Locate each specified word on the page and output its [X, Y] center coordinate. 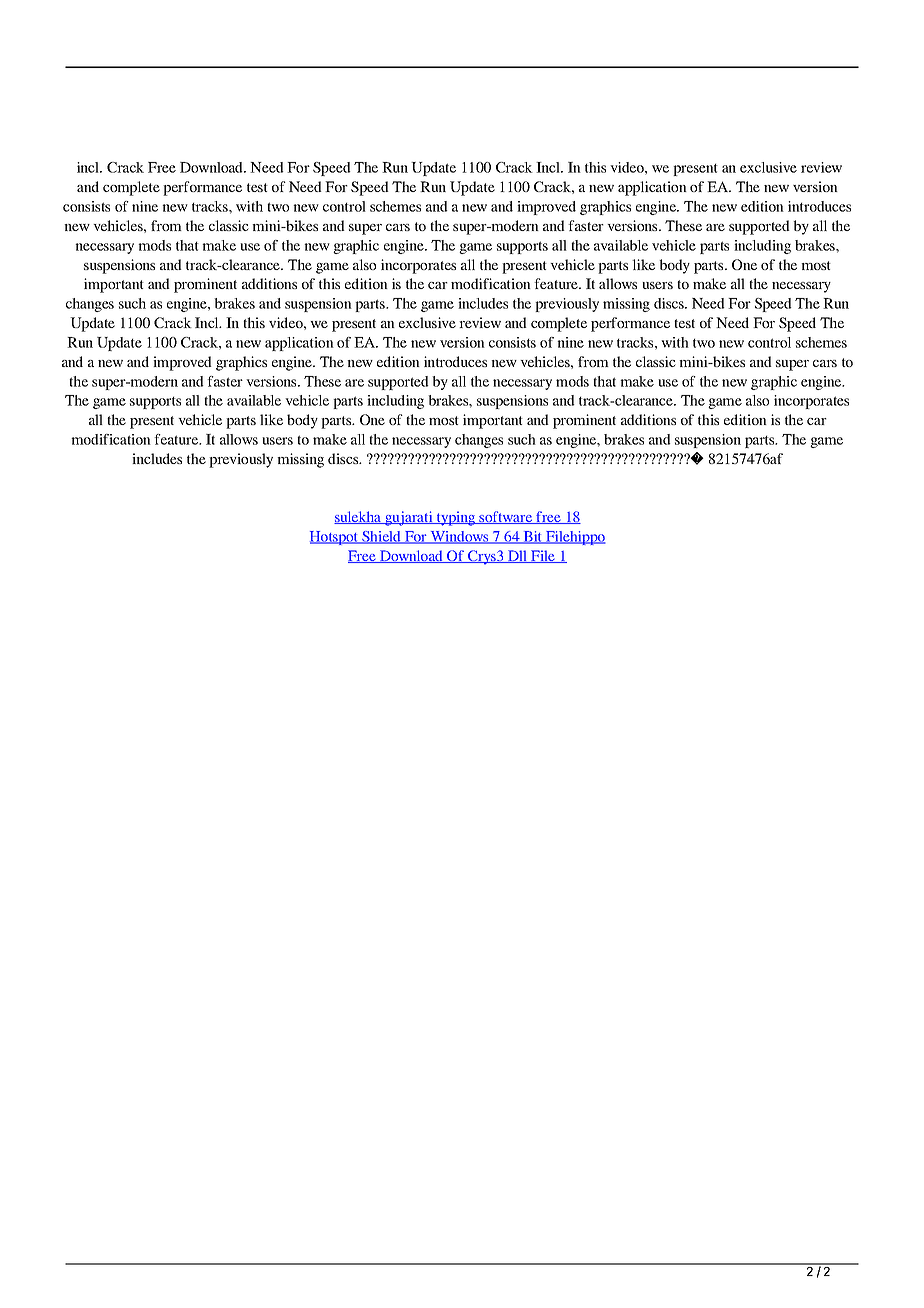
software [506, 517]
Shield [381, 537]
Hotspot [335, 538]
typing [456, 518]
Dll [518, 556]
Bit [533, 537]
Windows [459, 537]
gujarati [409, 518]
